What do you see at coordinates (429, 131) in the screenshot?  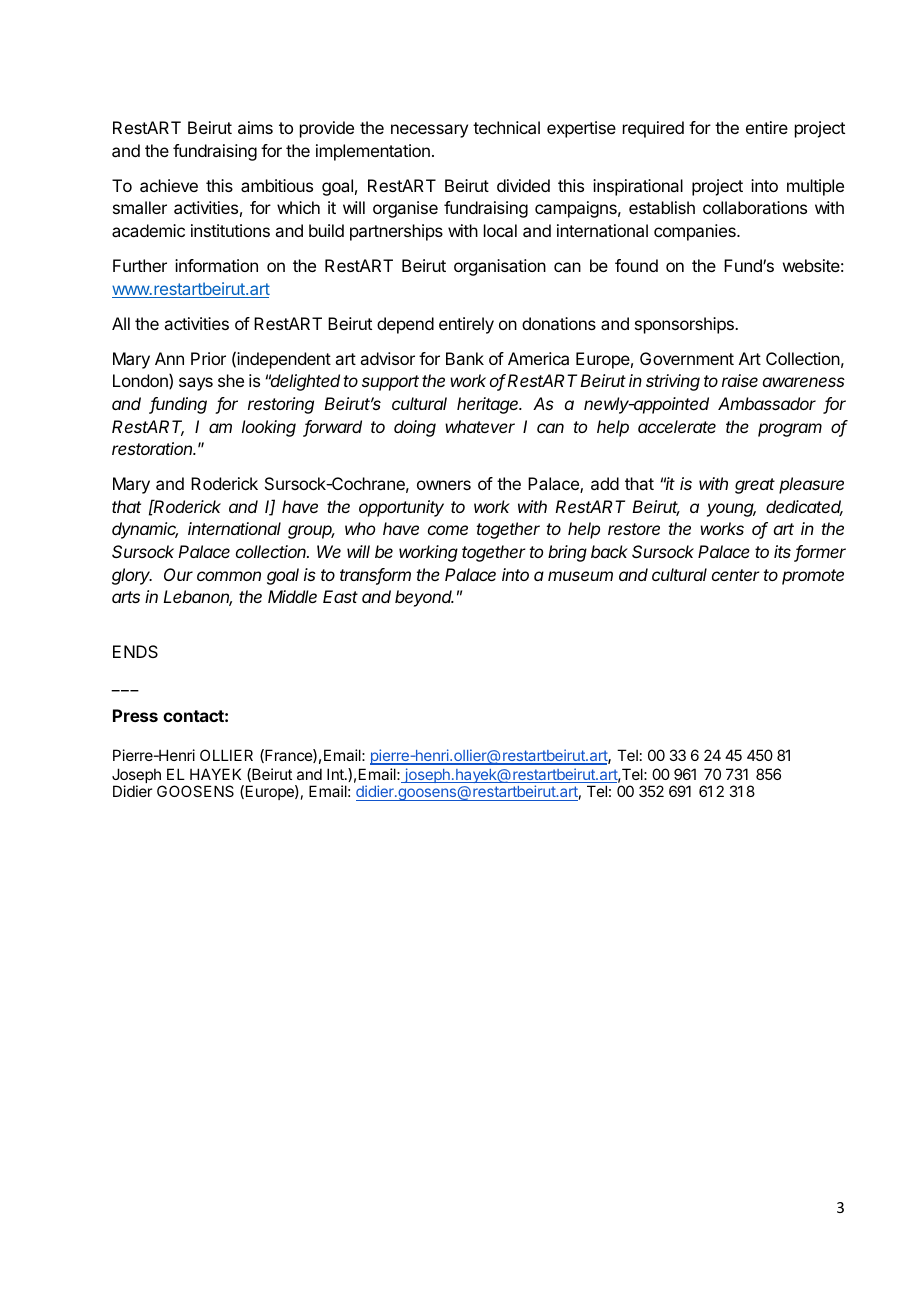 I see `necessary` at bounding box center [429, 131].
